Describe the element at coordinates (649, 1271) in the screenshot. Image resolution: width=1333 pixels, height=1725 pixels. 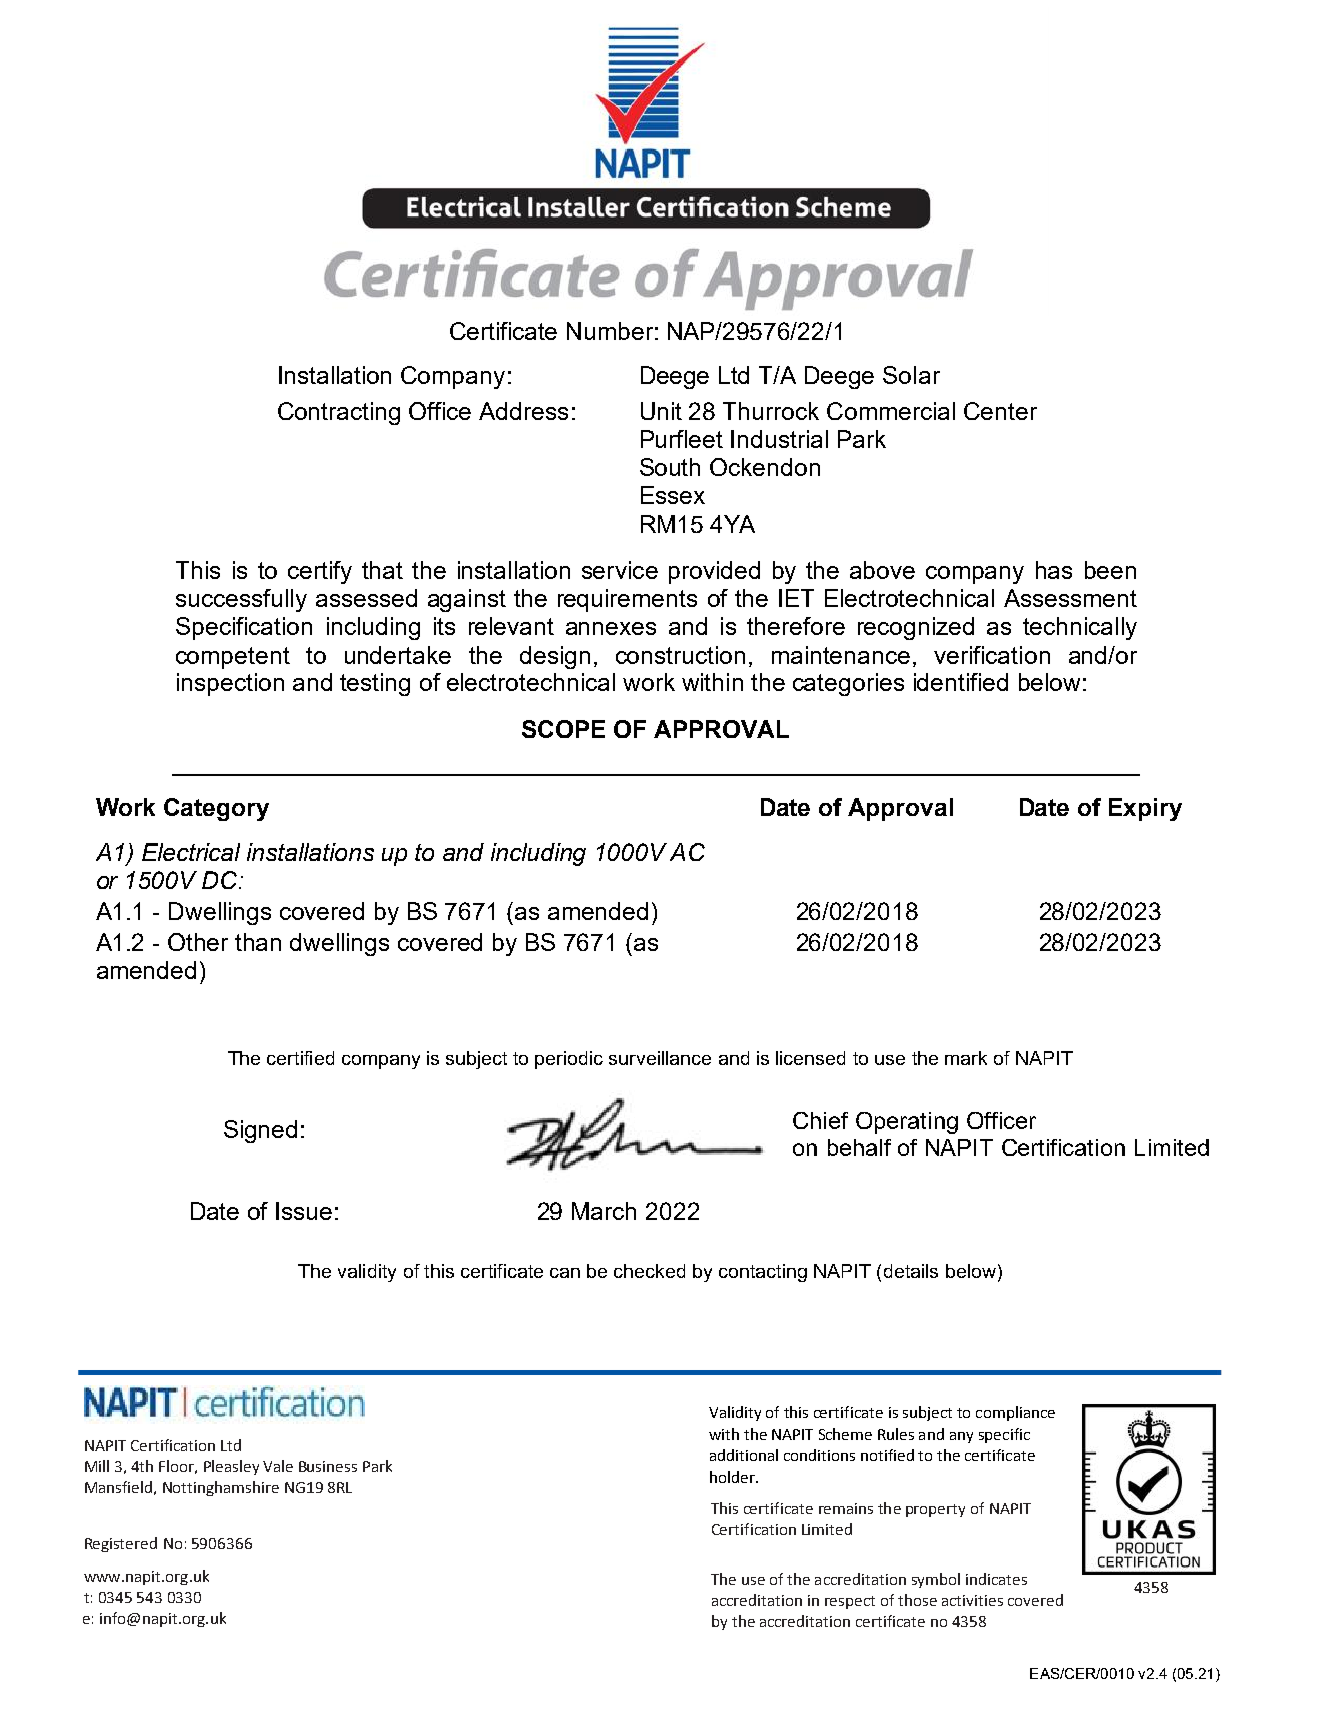
I see `checked` at that location.
